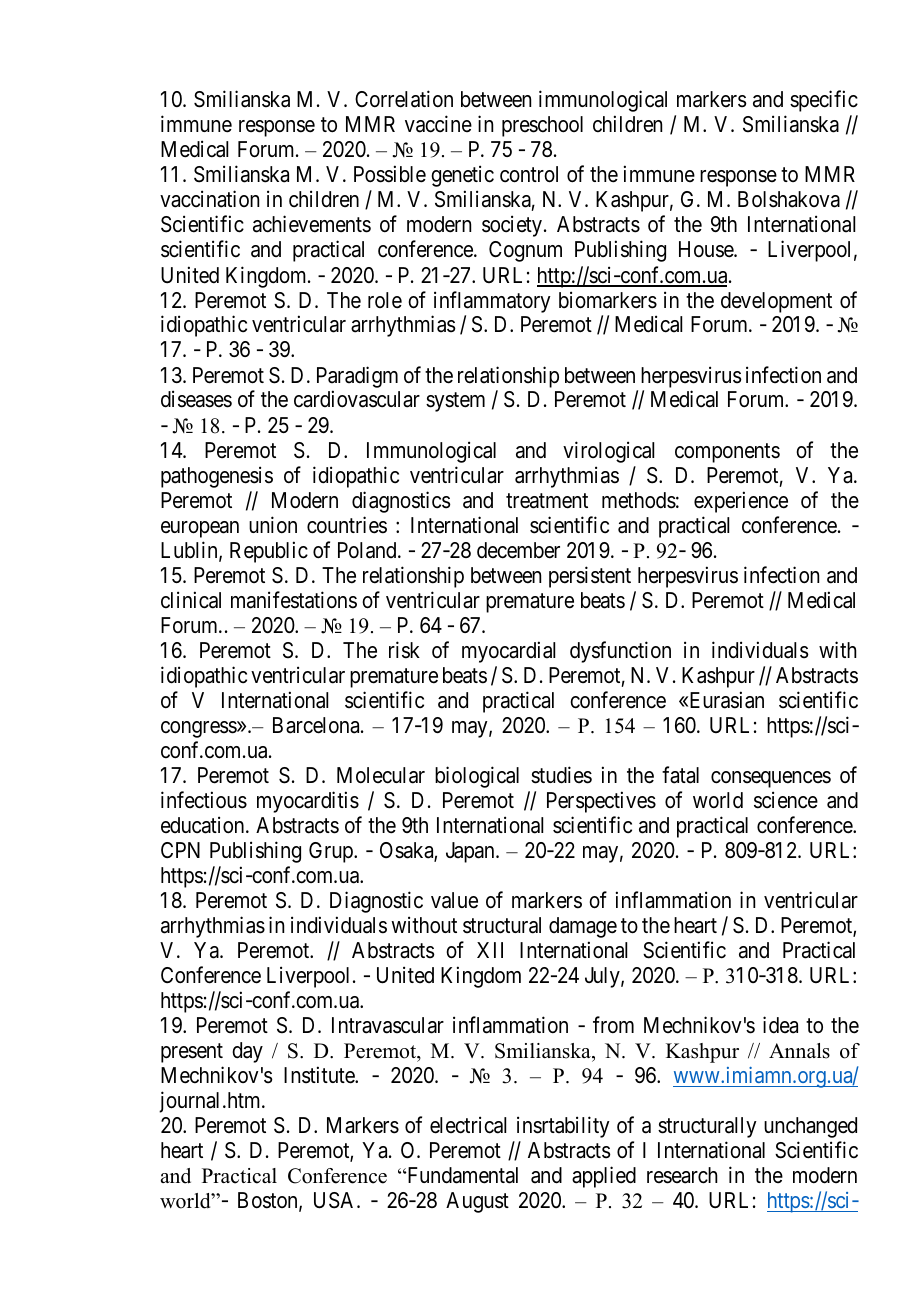  What do you see at coordinates (294, 600) in the screenshot?
I see `manifestations` at bounding box center [294, 600].
